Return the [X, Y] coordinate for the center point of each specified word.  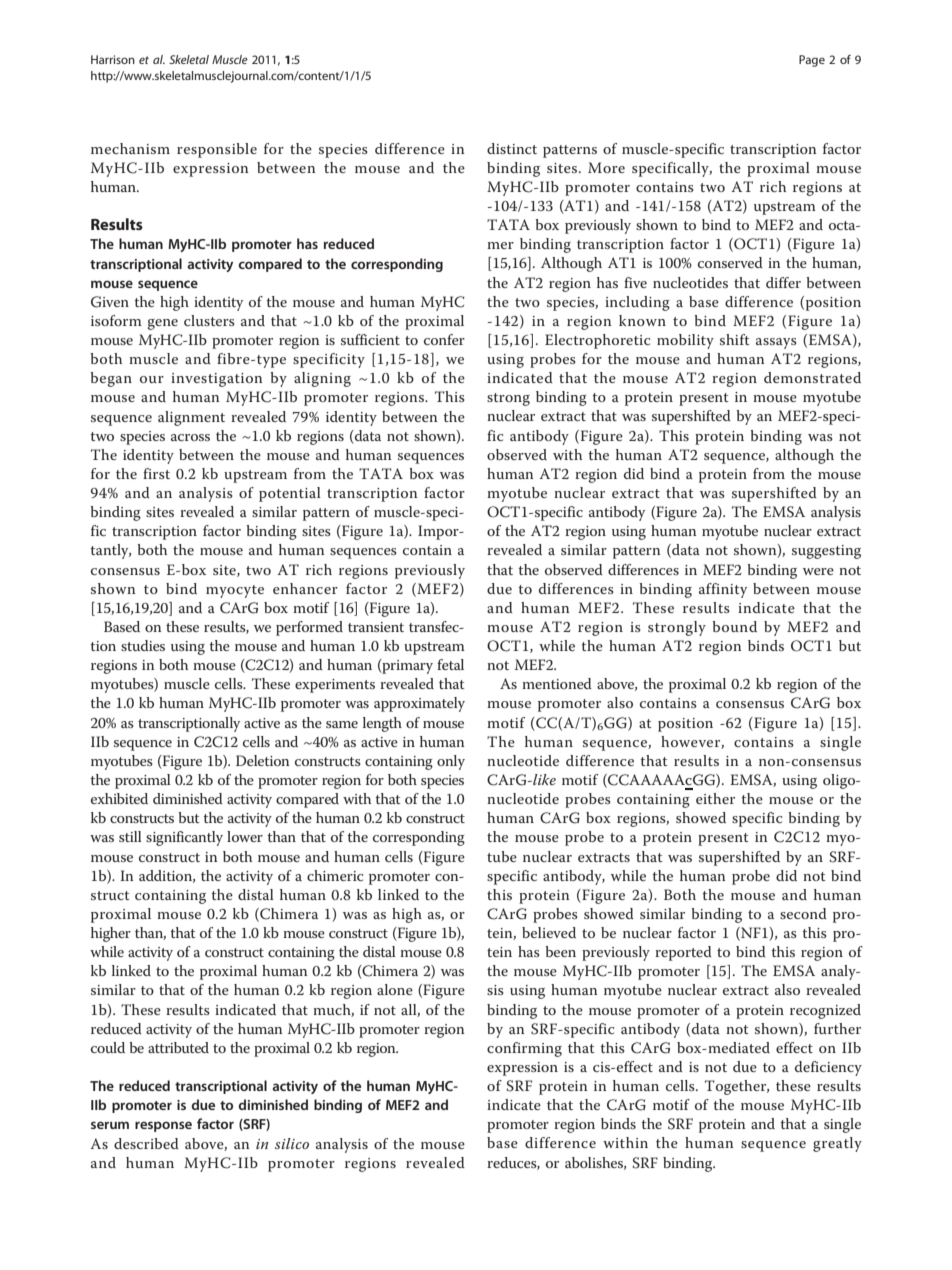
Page [812, 61]
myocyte [235, 591]
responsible [217, 150]
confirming [524, 1049]
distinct [512, 148]
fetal [450, 664]
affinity [723, 590]
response [163, 1126]
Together [737, 1087]
